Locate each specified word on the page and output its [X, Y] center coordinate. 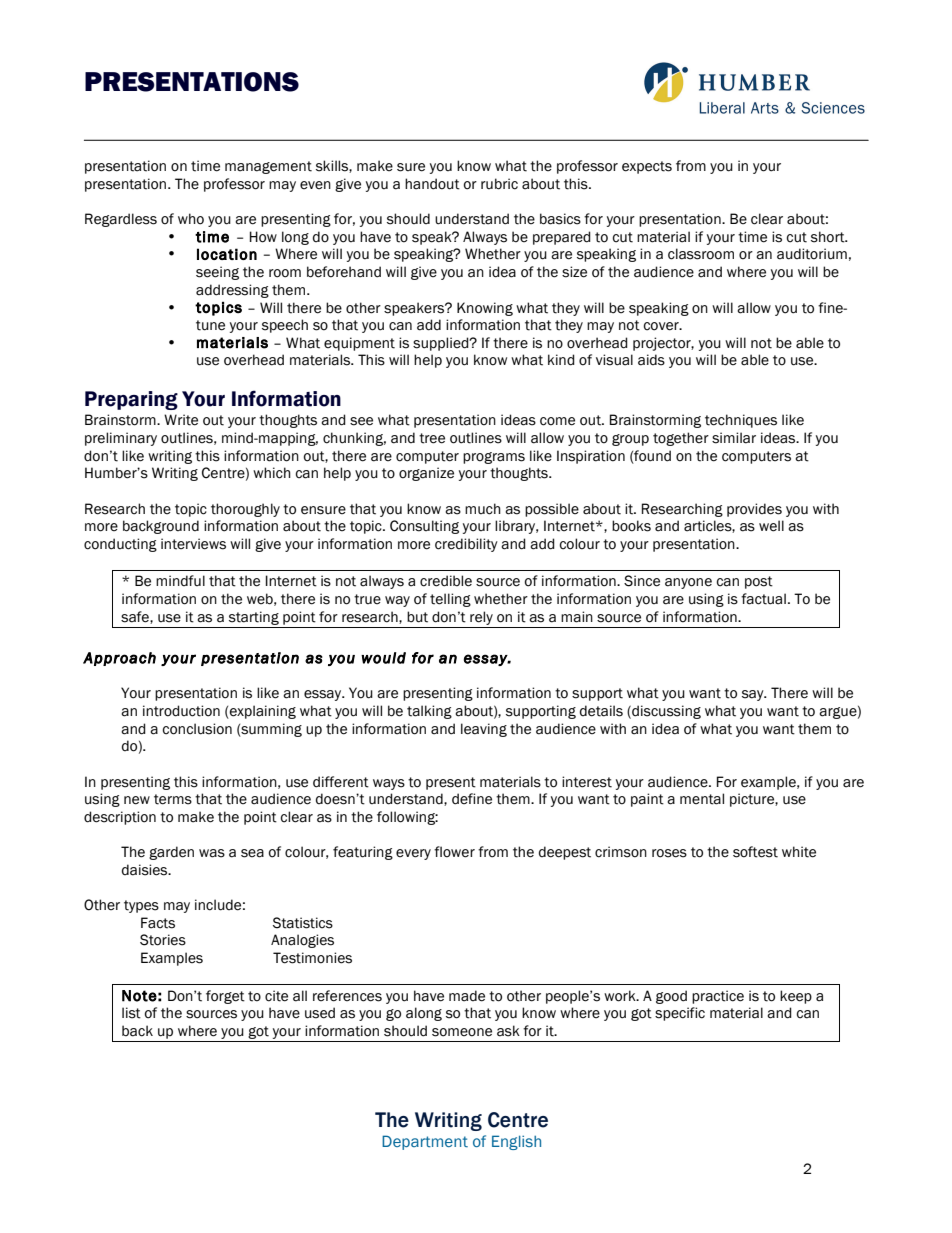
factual [763, 599]
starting [254, 618]
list [131, 1013]
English [516, 1142]
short [829, 237]
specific [680, 1014]
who [191, 219]
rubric [499, 184]
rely [481, 618]
